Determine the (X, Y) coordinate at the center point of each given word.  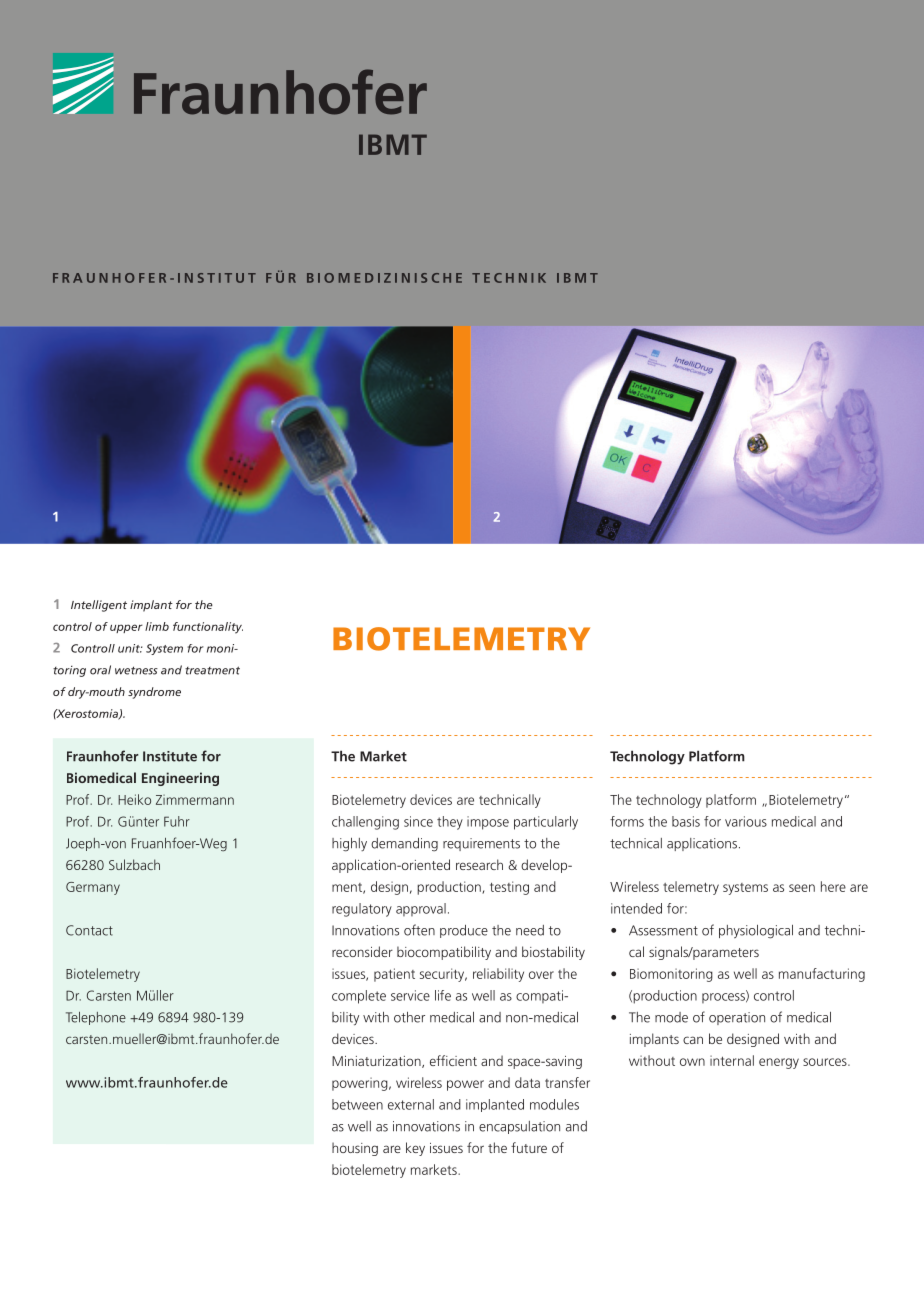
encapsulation (519, 1127)
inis (411, 278)
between (357, 1104)
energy (779, 1063)
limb (157, 626)
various (746, 821)
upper (126, 628)
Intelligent (99, 606)
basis (686, 821)
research (479, 864)
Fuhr (177, 821)
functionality (208, 628)
